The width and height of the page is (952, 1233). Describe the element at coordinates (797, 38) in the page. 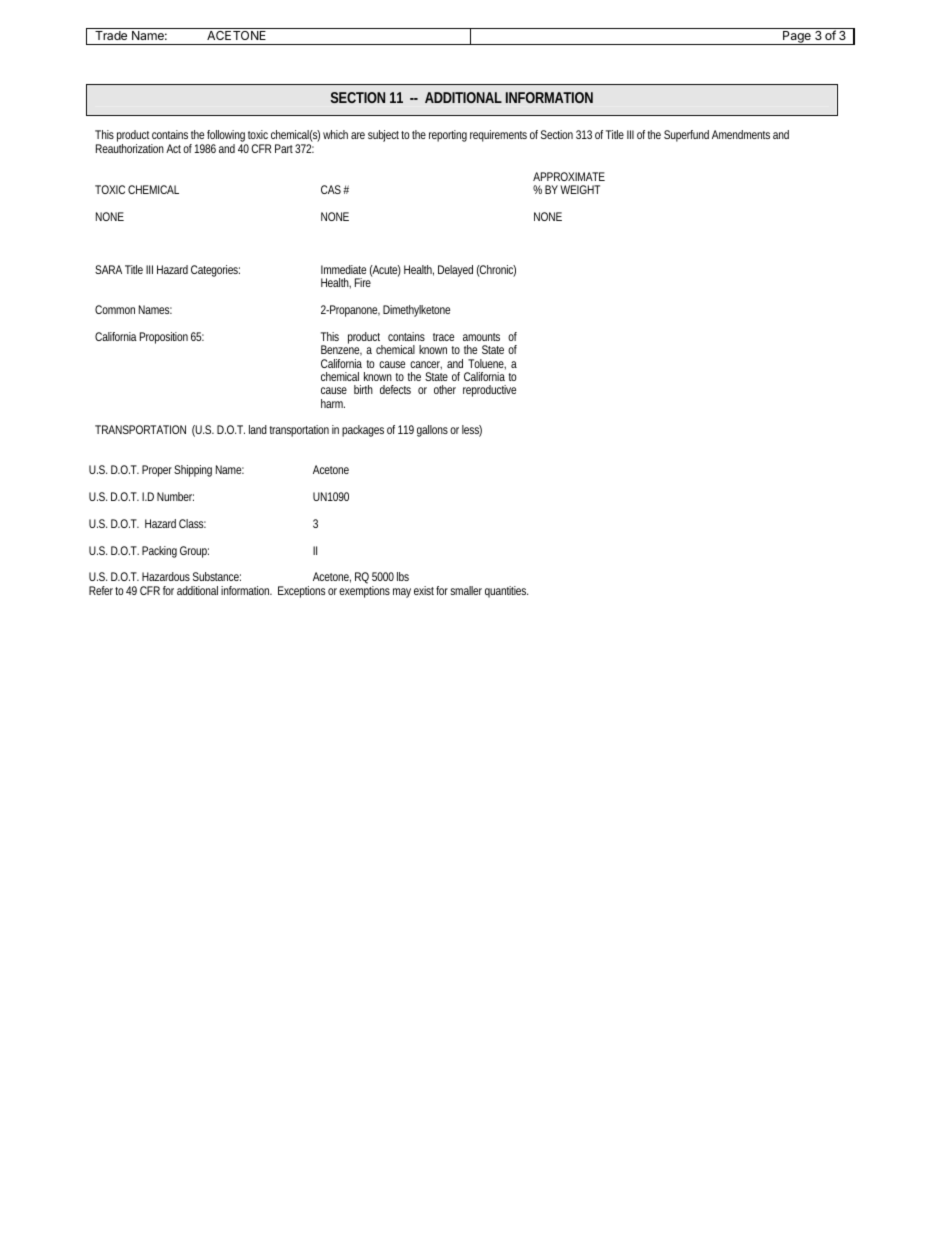

I see `Page` at that location.
